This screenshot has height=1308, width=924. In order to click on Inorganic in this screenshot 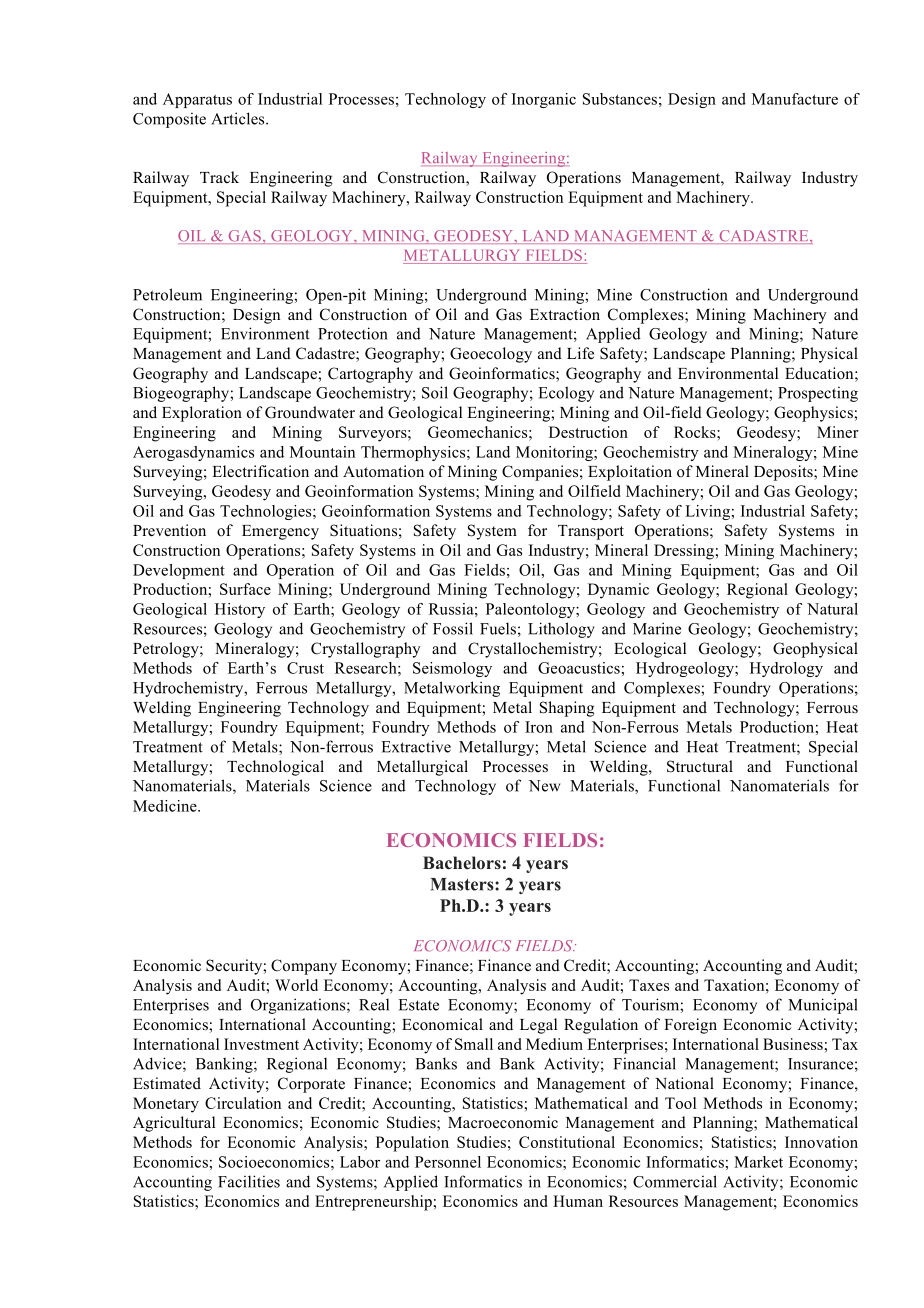, I will do `click(544, 100)`.
